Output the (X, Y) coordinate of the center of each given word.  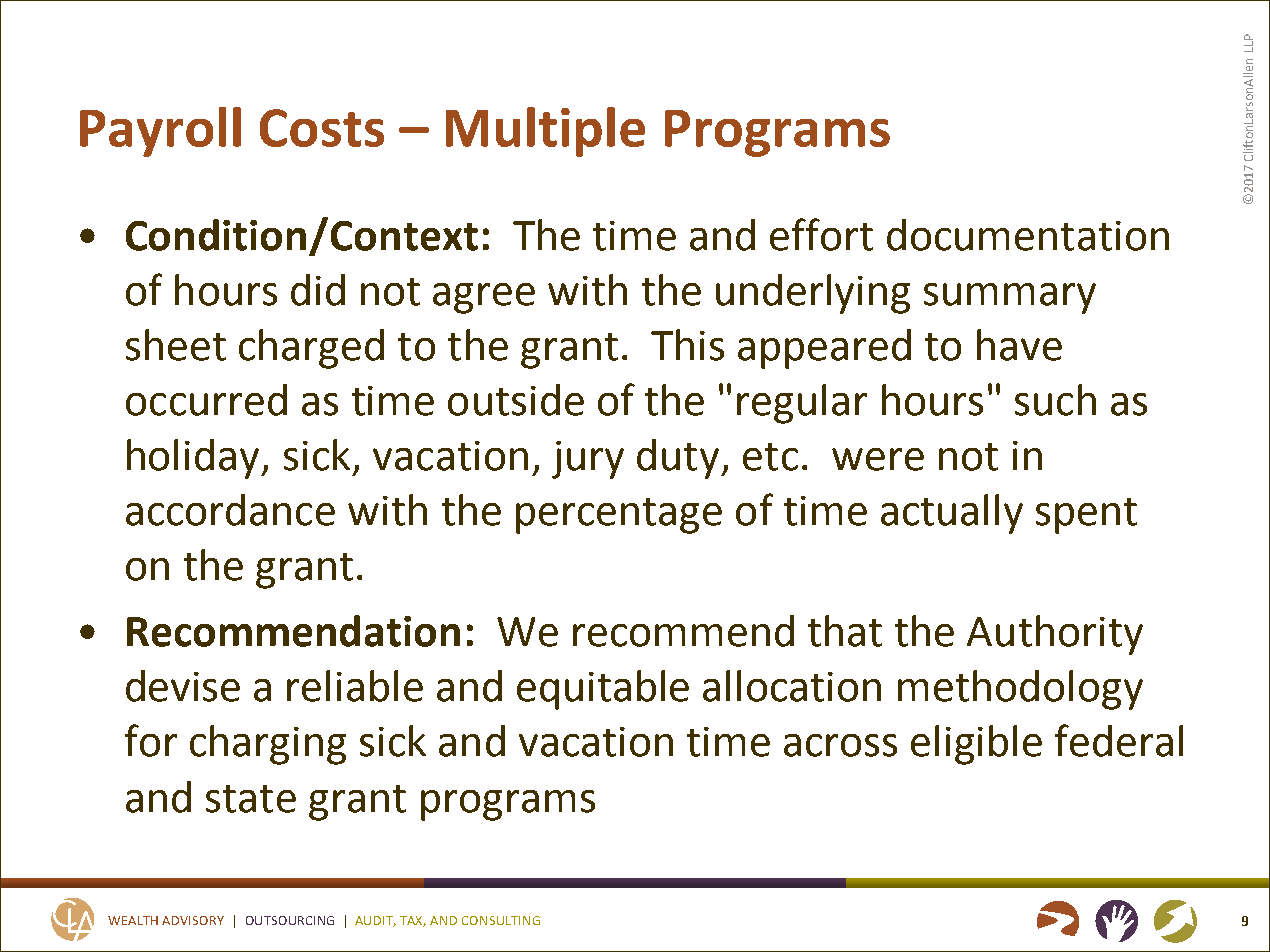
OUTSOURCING (290, 920)
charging (268, 745)
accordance (230, 510)
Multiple (545, 132)
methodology (1020, 690)
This (687, 345)
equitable (603, 690)
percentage (619, 516)
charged (311, 349)
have (1019, 345)
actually (952, 514)
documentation (1028, 235)
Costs (322, 128)
